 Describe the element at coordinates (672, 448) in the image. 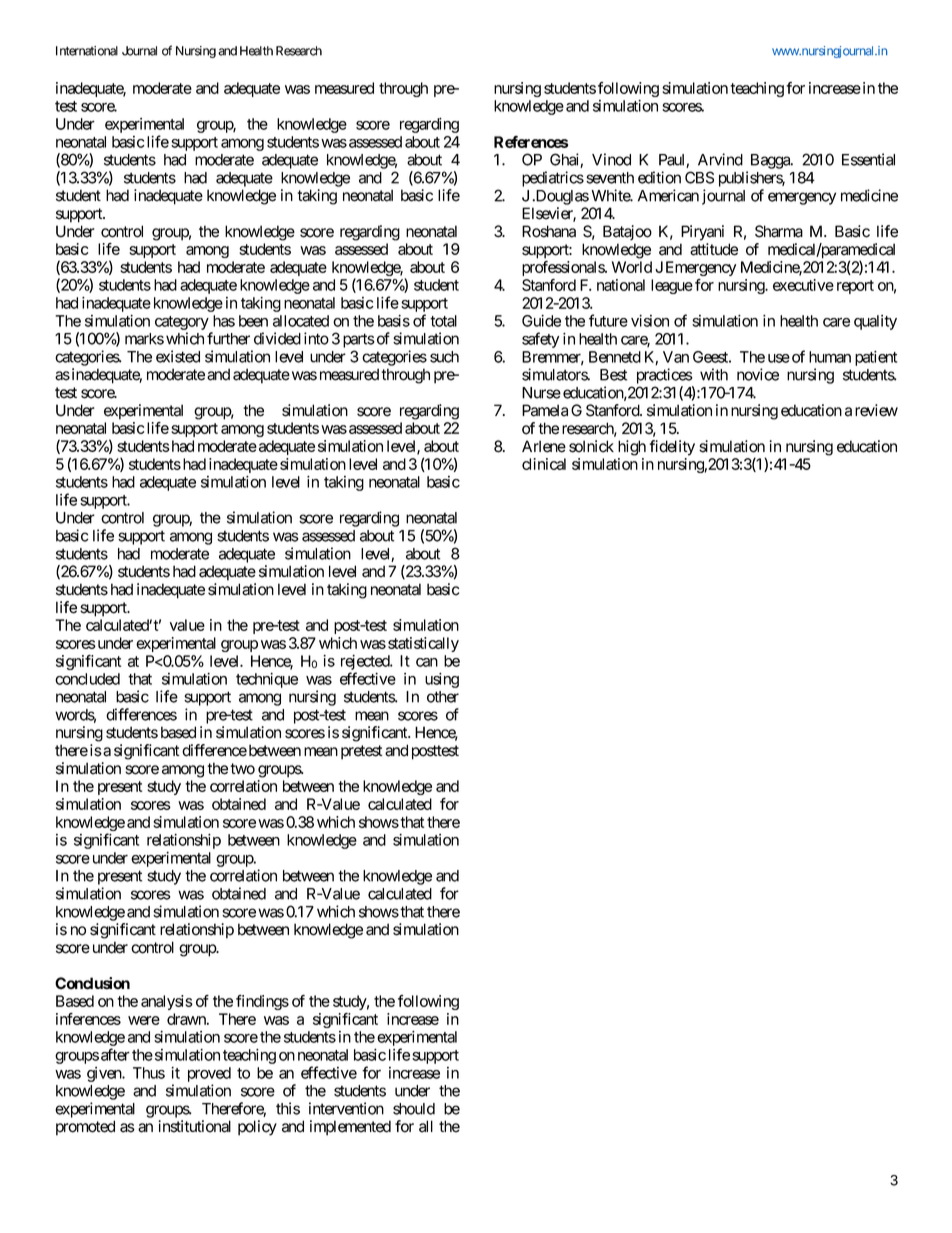

I see `fidelity` at that location.
